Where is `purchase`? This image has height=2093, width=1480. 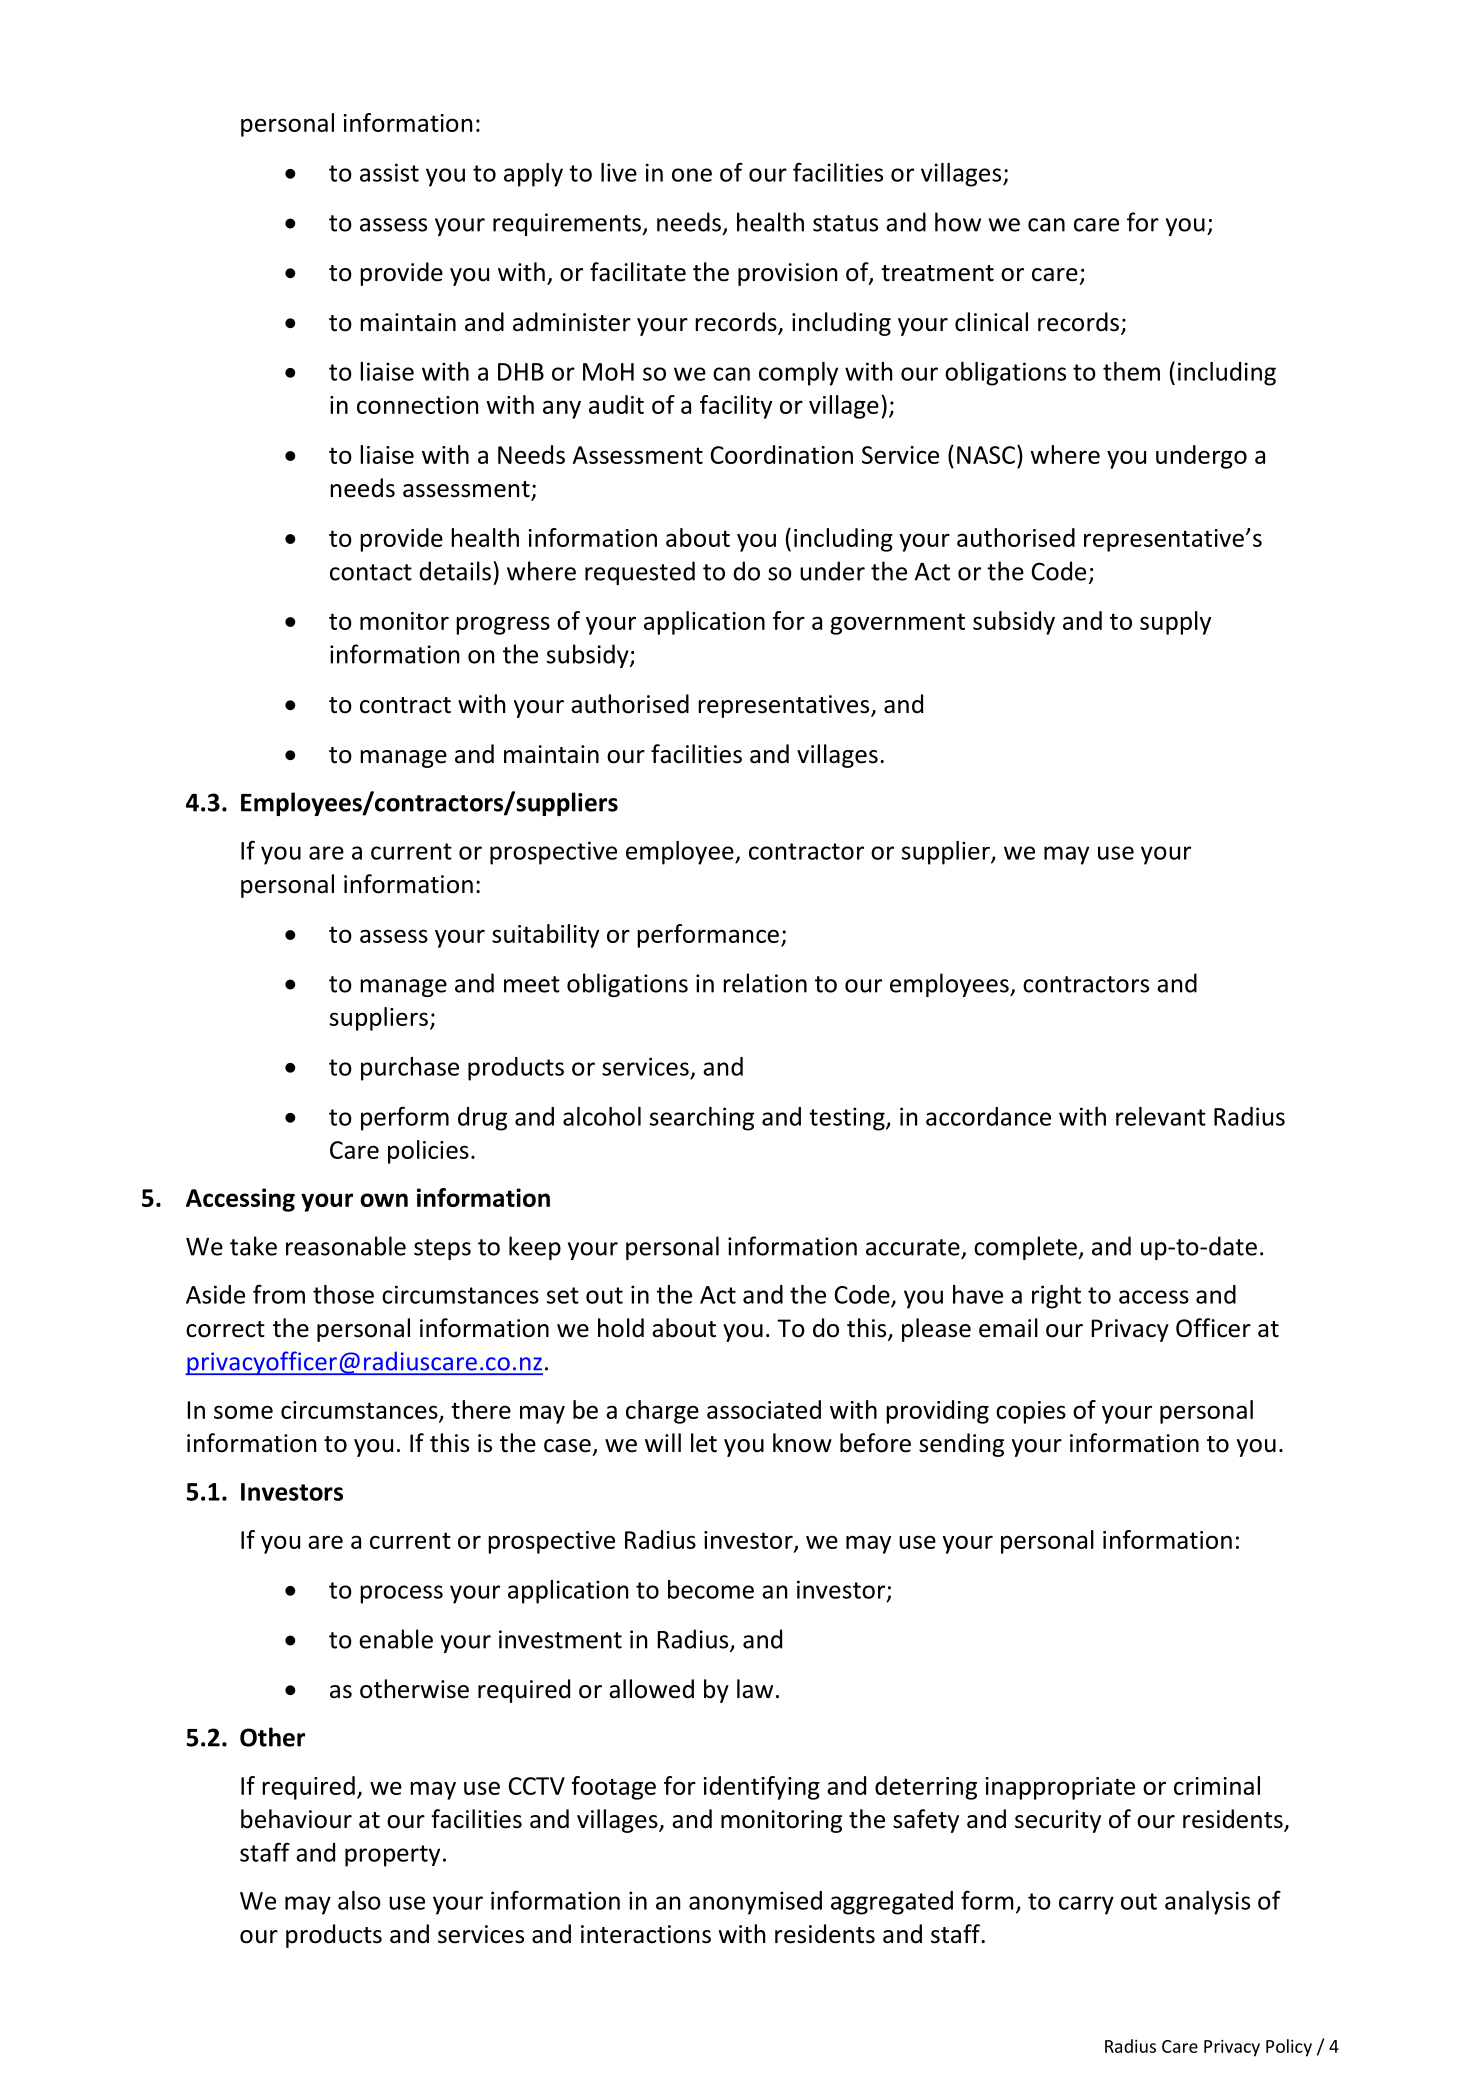 purchase is located at coordinates (410, 1069).
